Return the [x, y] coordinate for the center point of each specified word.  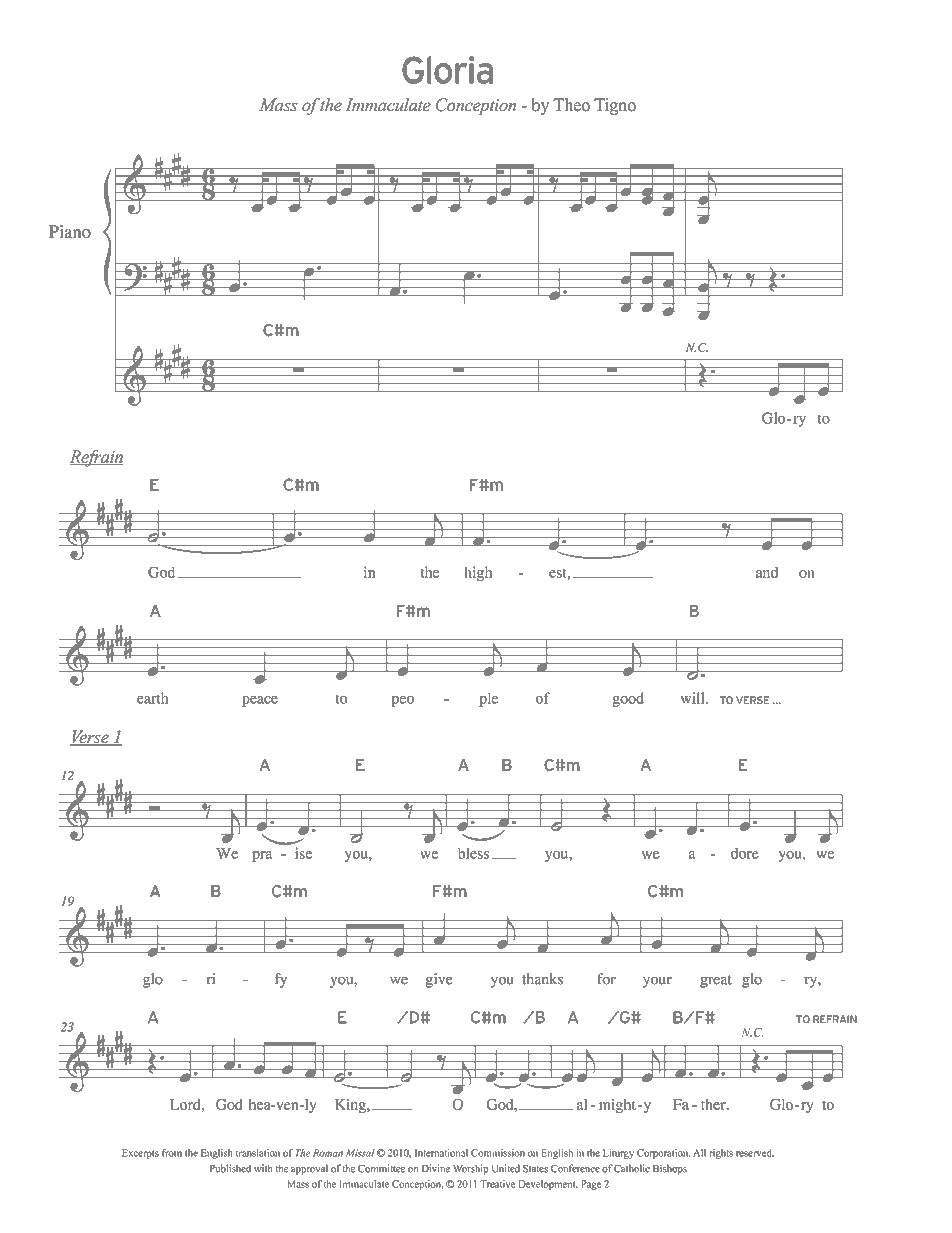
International [441, 1153]
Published [230, 1168]
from [172, 1153]
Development [548, 1185]
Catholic [632, 1168]
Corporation [663, 1154]
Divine [436, 1168]
